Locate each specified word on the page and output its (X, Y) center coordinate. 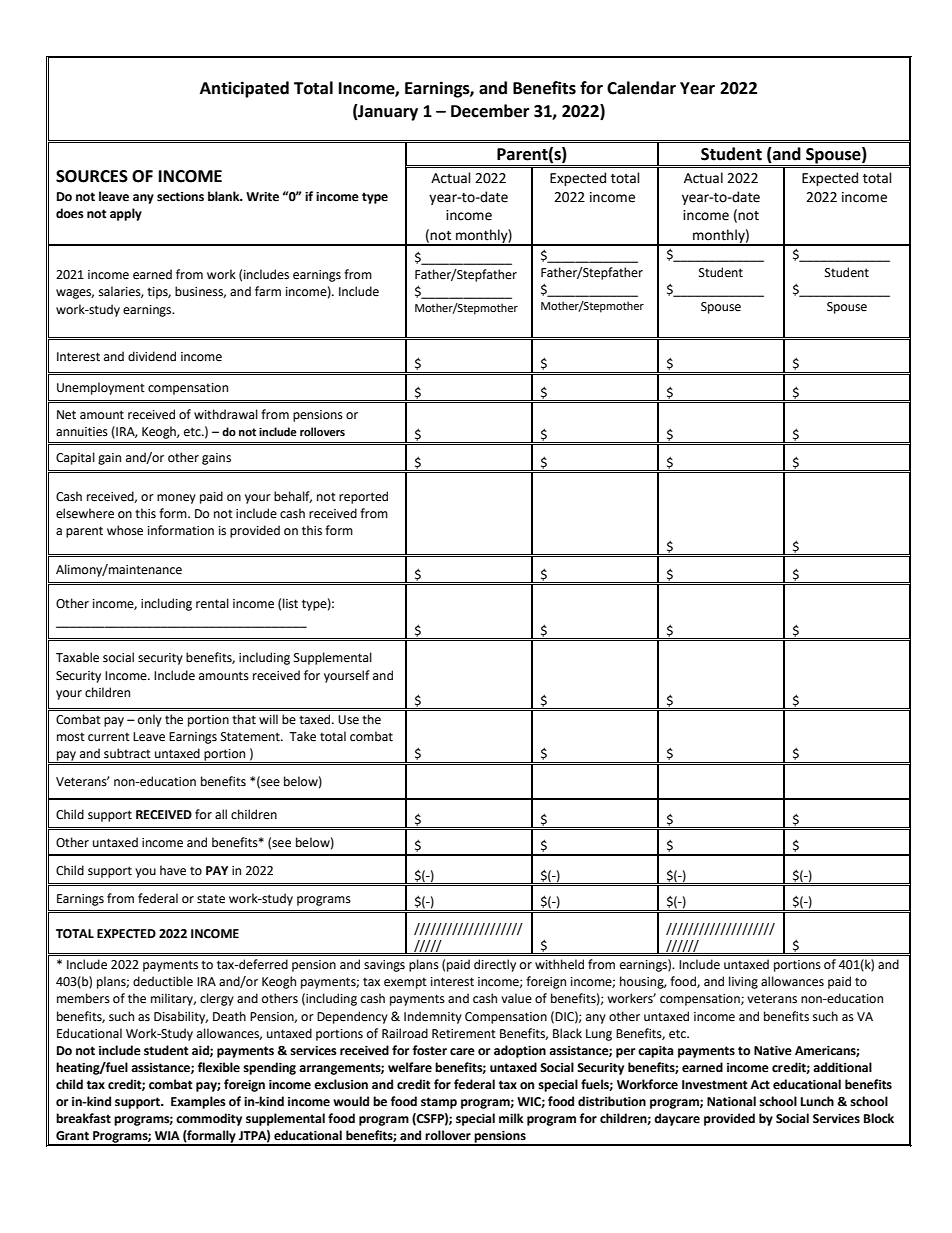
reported (363, 497)
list (290, 603)
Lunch (817, 1101)
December (490, 111)
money (176, 499)
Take (302, 736)
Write (262, 197)
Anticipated (244, 89)
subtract (127, 753)
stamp (439, 1103)
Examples (198, 1102)
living (743, 982)
